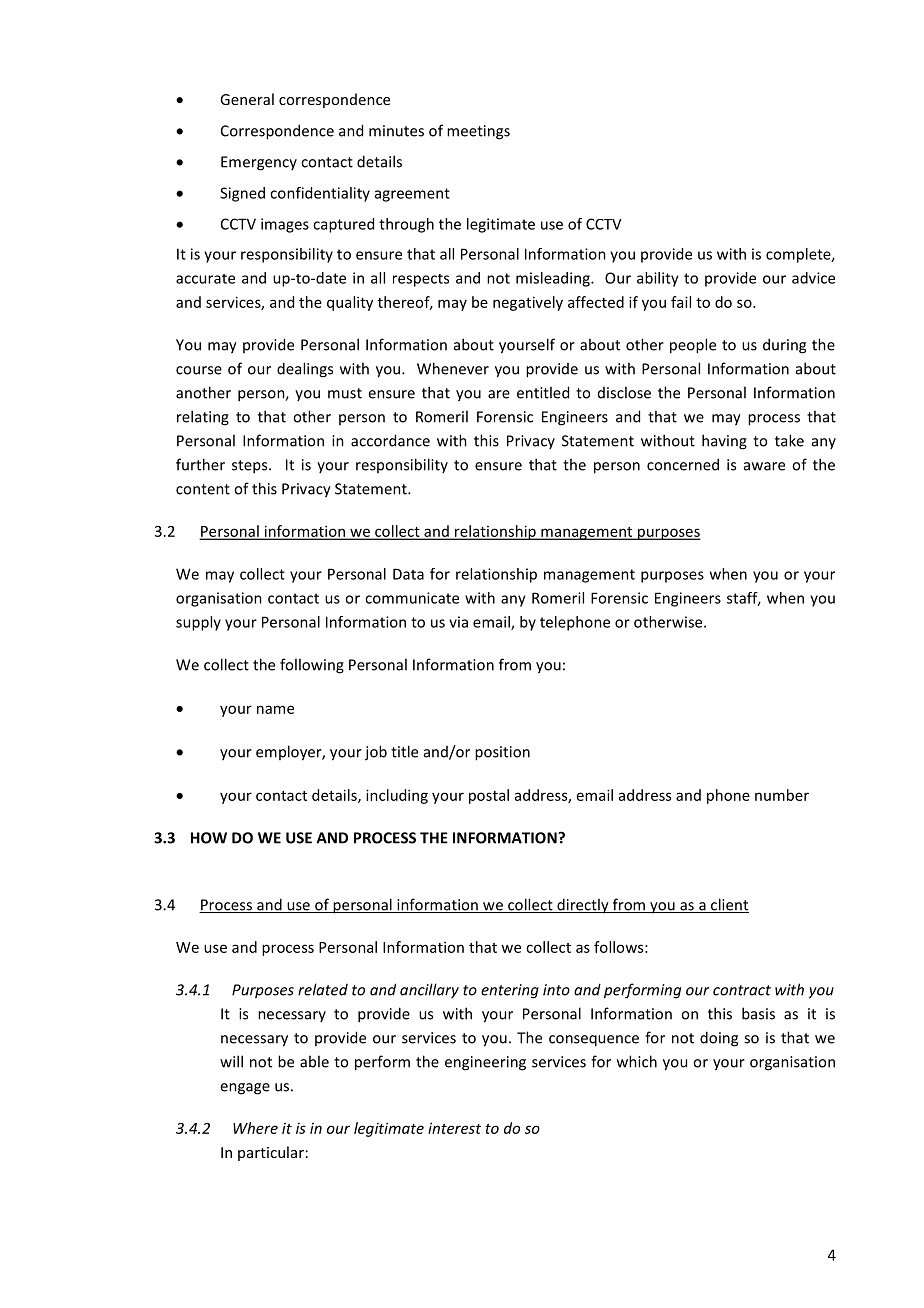 The width and height of the screenshot is (924, 1308). I want to click on dealings, so click(305, 370).
